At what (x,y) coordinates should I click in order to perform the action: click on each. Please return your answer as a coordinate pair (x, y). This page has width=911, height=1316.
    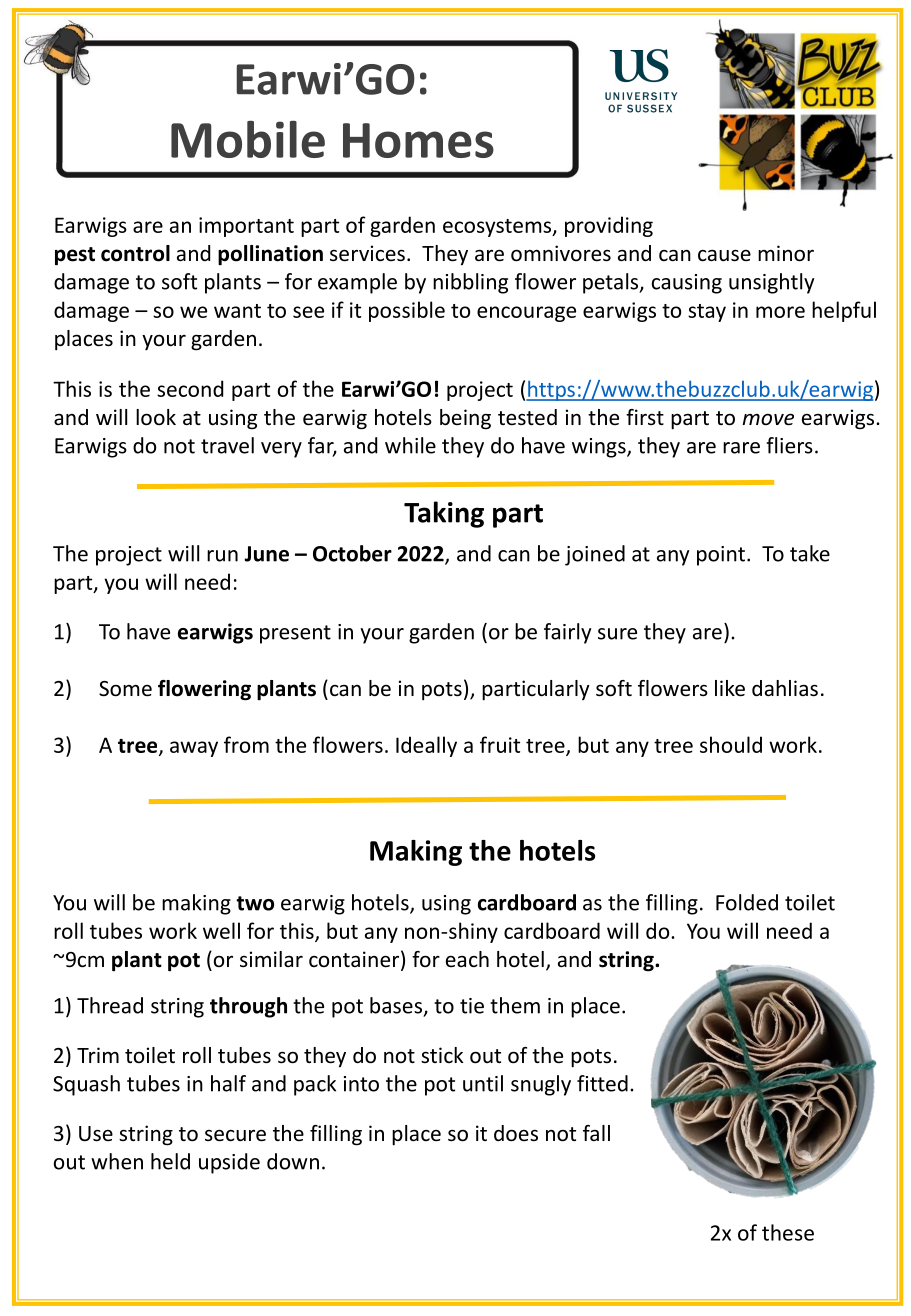
    Looking at the image, I should click on (467, 959).
